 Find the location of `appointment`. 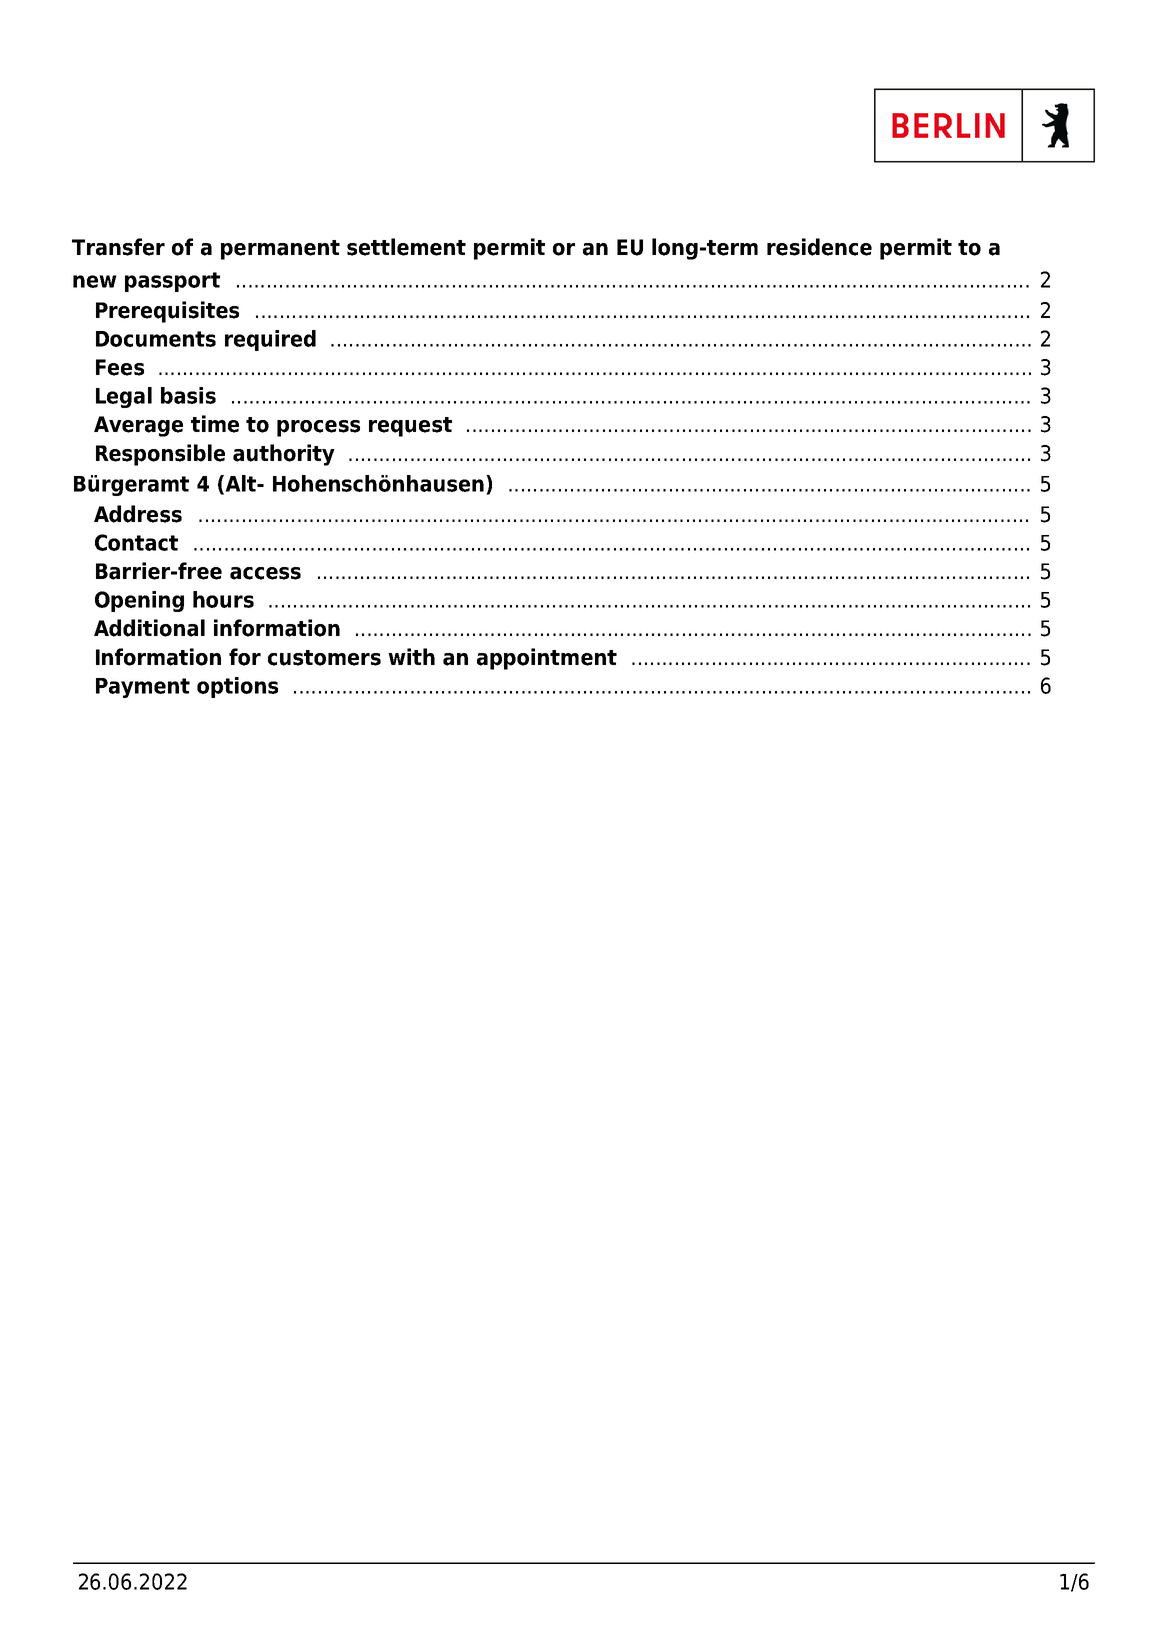

appointment is located at coordinates (547, 659).
